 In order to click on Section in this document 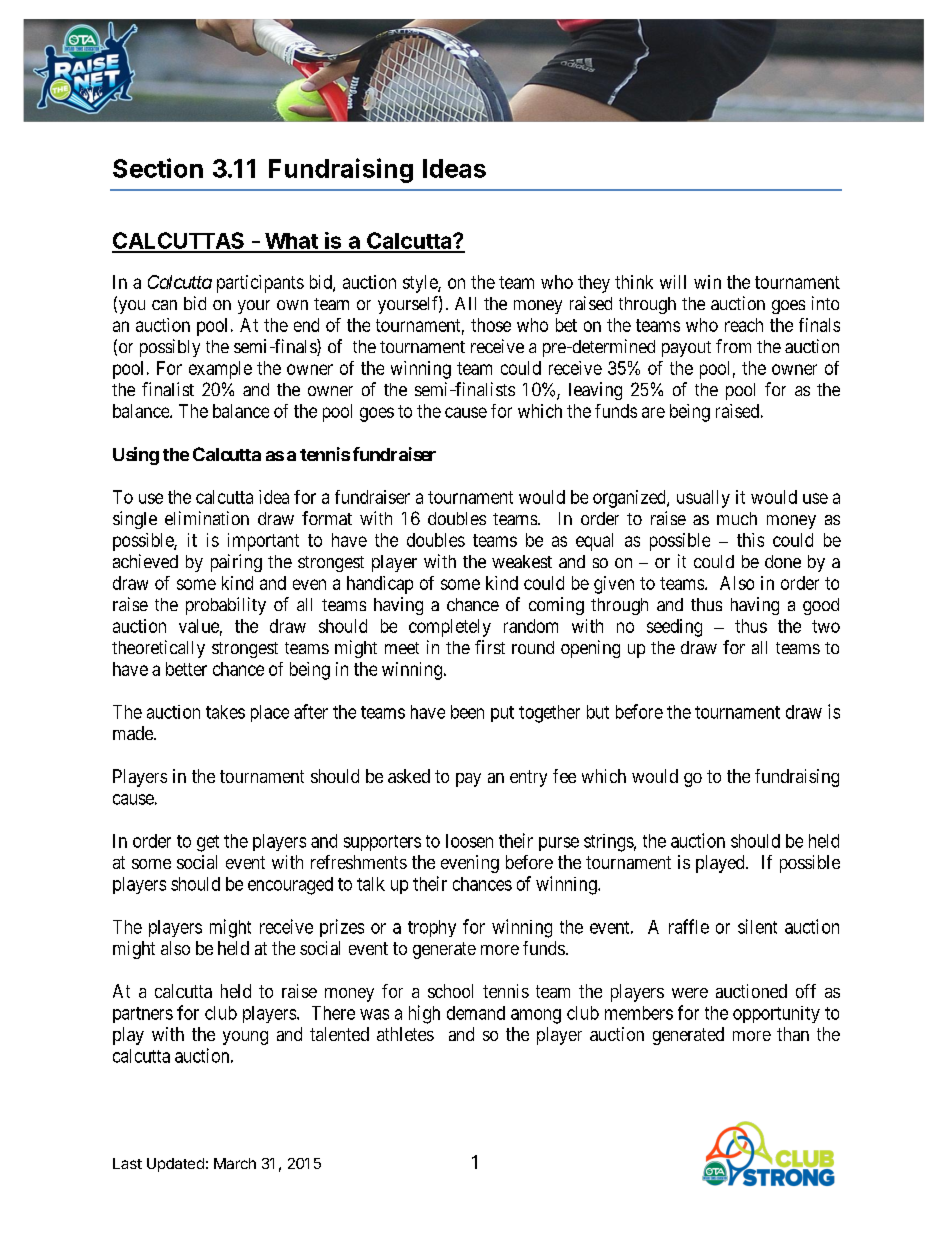, I will do `click(158, 168)`.
